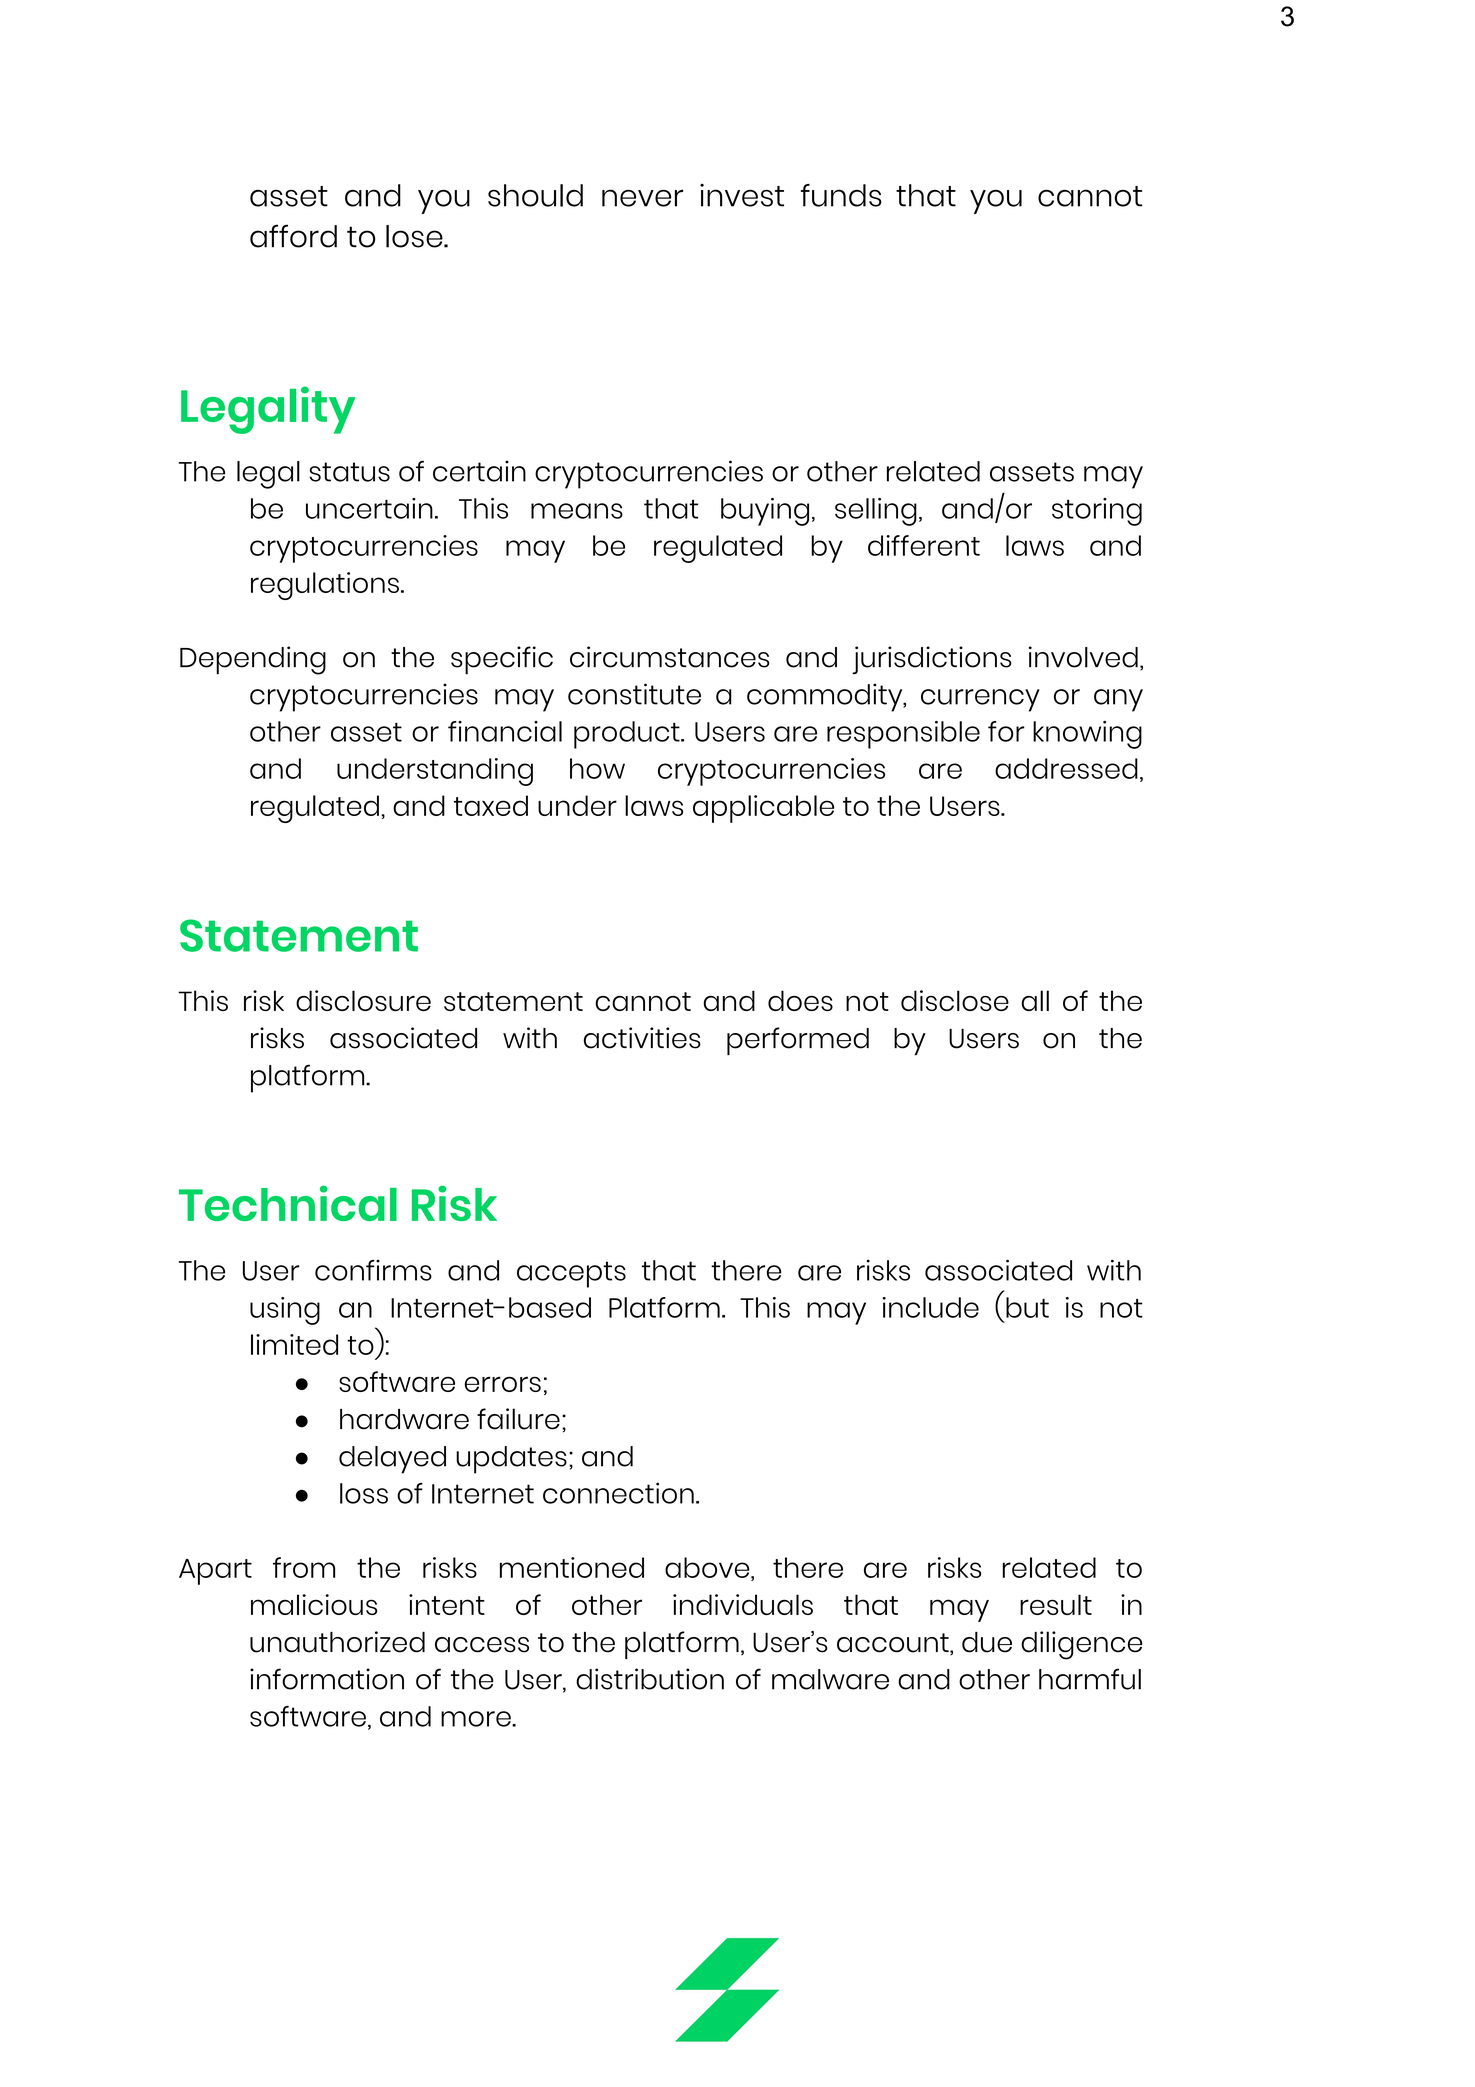 This screenshot has width=1475, height=2087. I want to click on information, so click(327, 1679).
